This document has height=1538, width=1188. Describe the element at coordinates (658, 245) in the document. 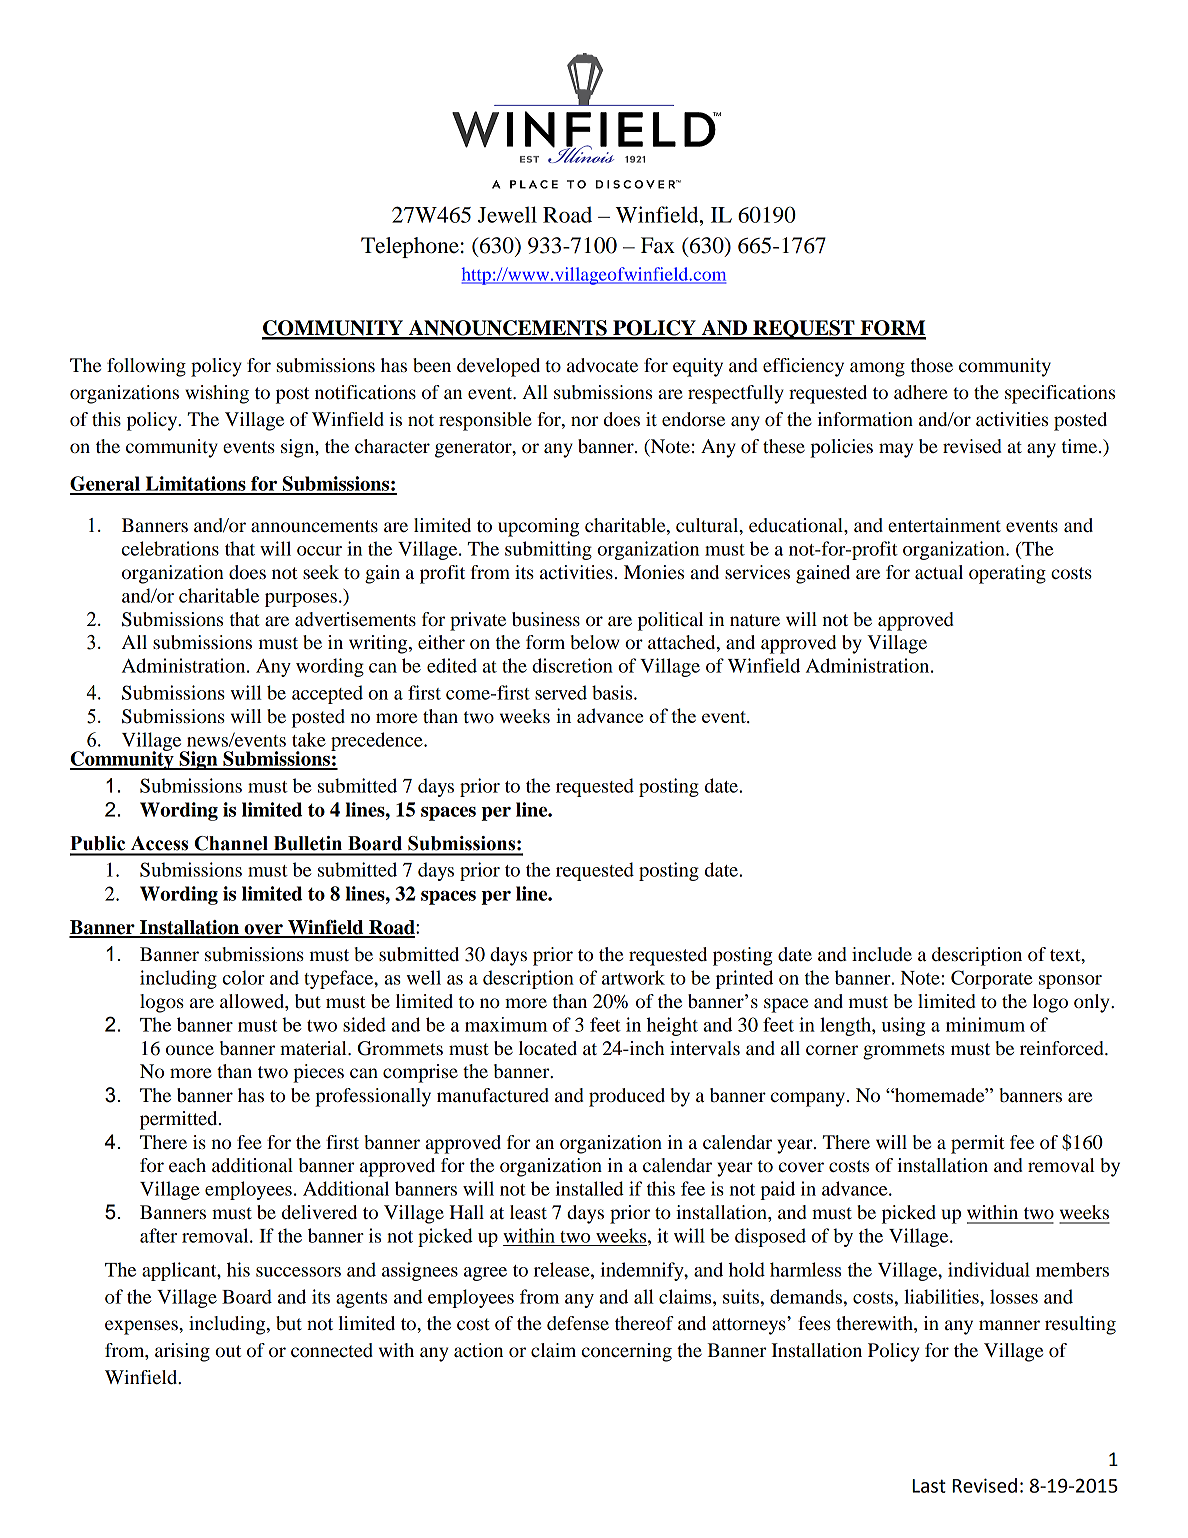

I see `Fax` at that location.
